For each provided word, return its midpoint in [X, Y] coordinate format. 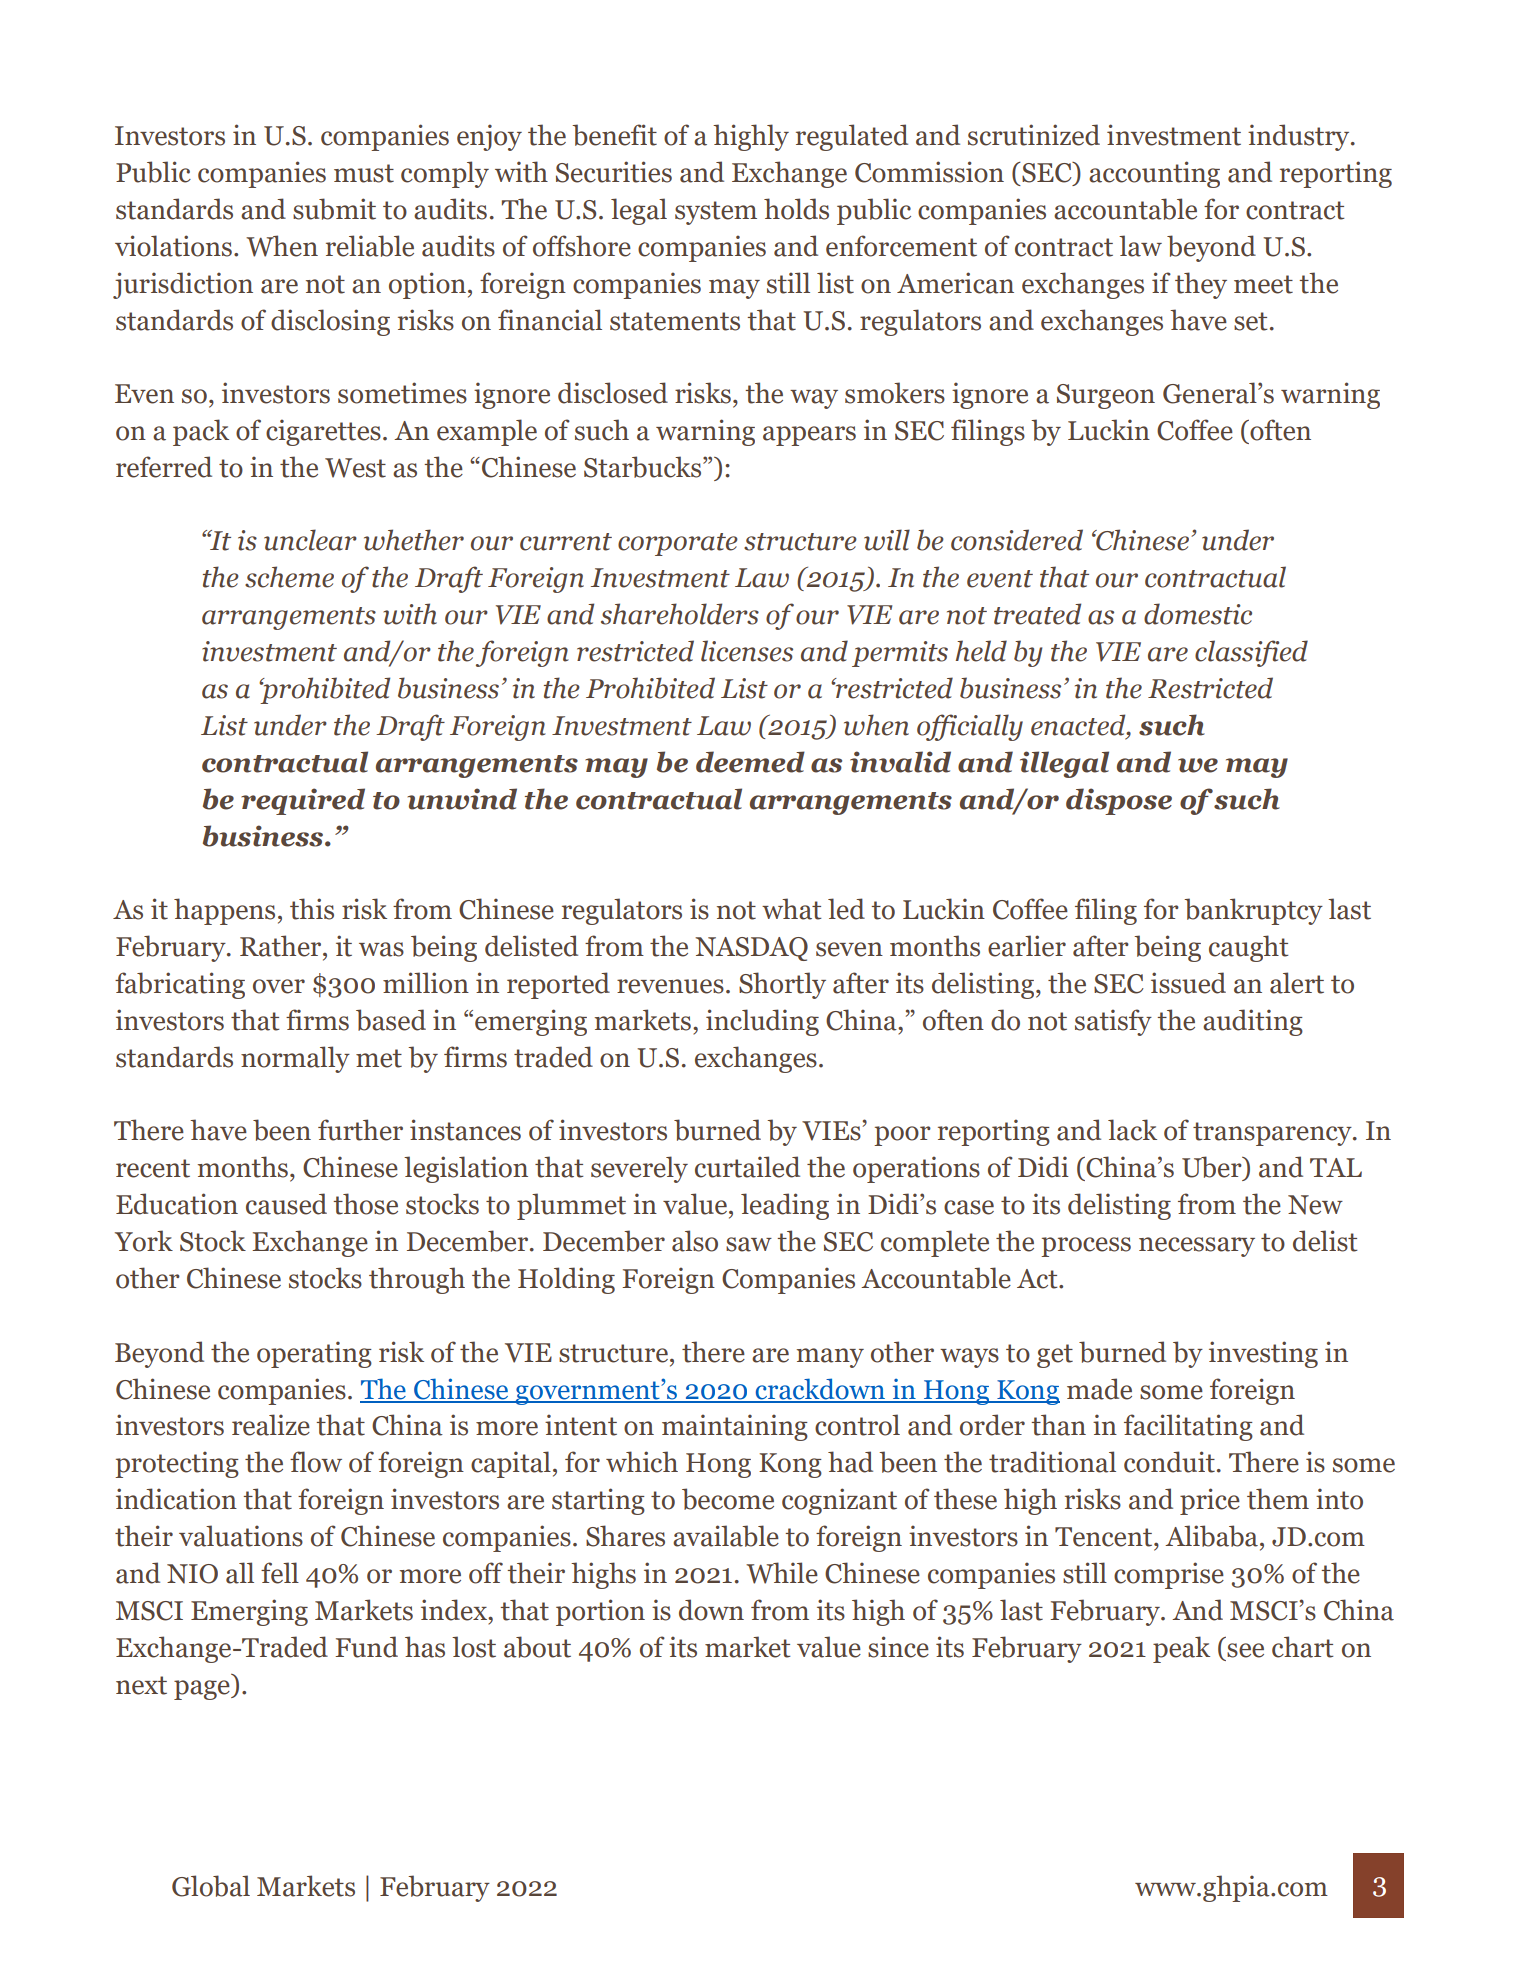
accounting [1154, 174]
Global [211, 1886]
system [716, 213]
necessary [1197, 1247]
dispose [1119, 801]
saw [749, 1244]
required [303, 801]
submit [334, 209]
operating [314, 1354]
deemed [750, 762]
